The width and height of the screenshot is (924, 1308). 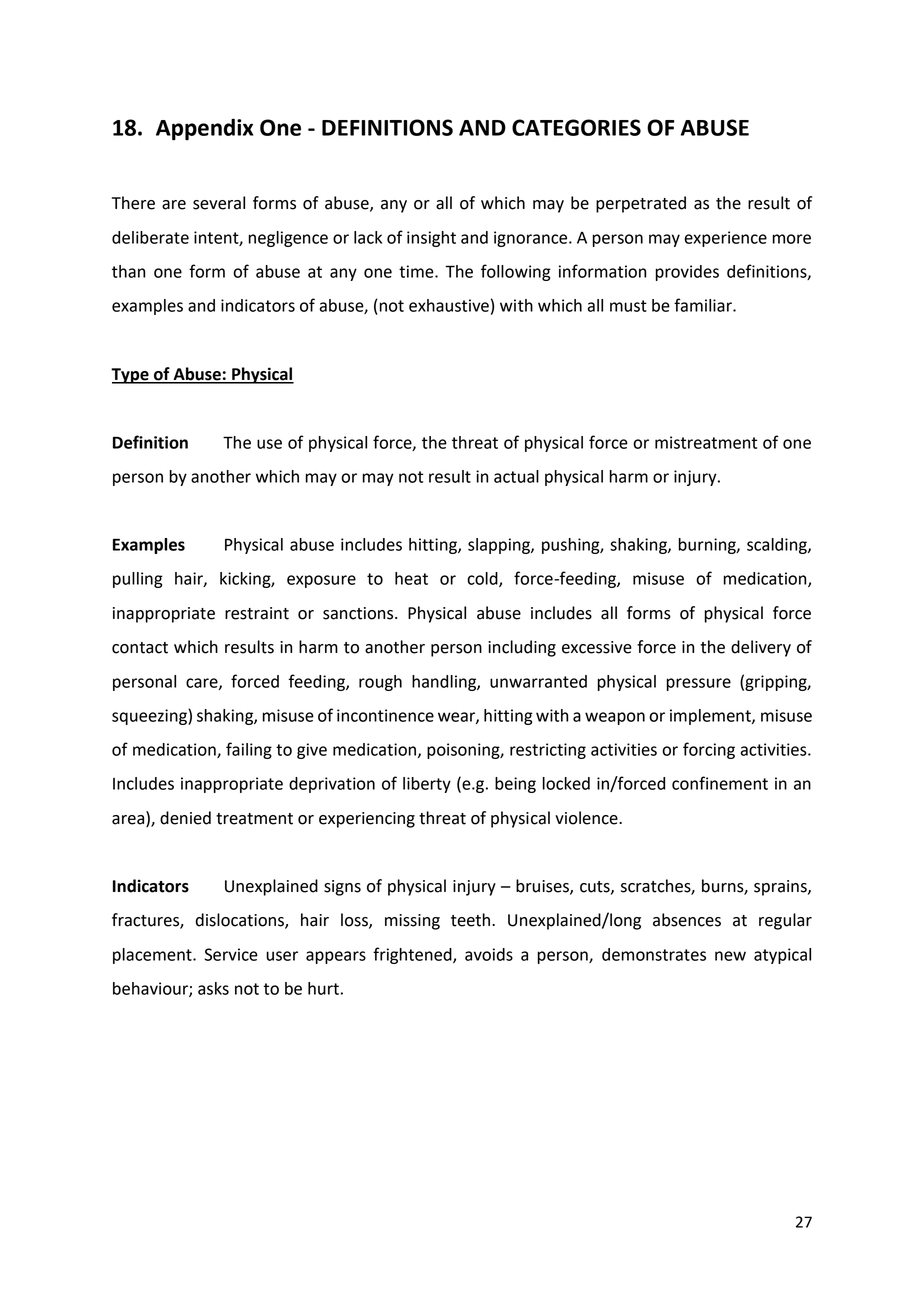 I want to click on Service, so click(x=231, y=954).
